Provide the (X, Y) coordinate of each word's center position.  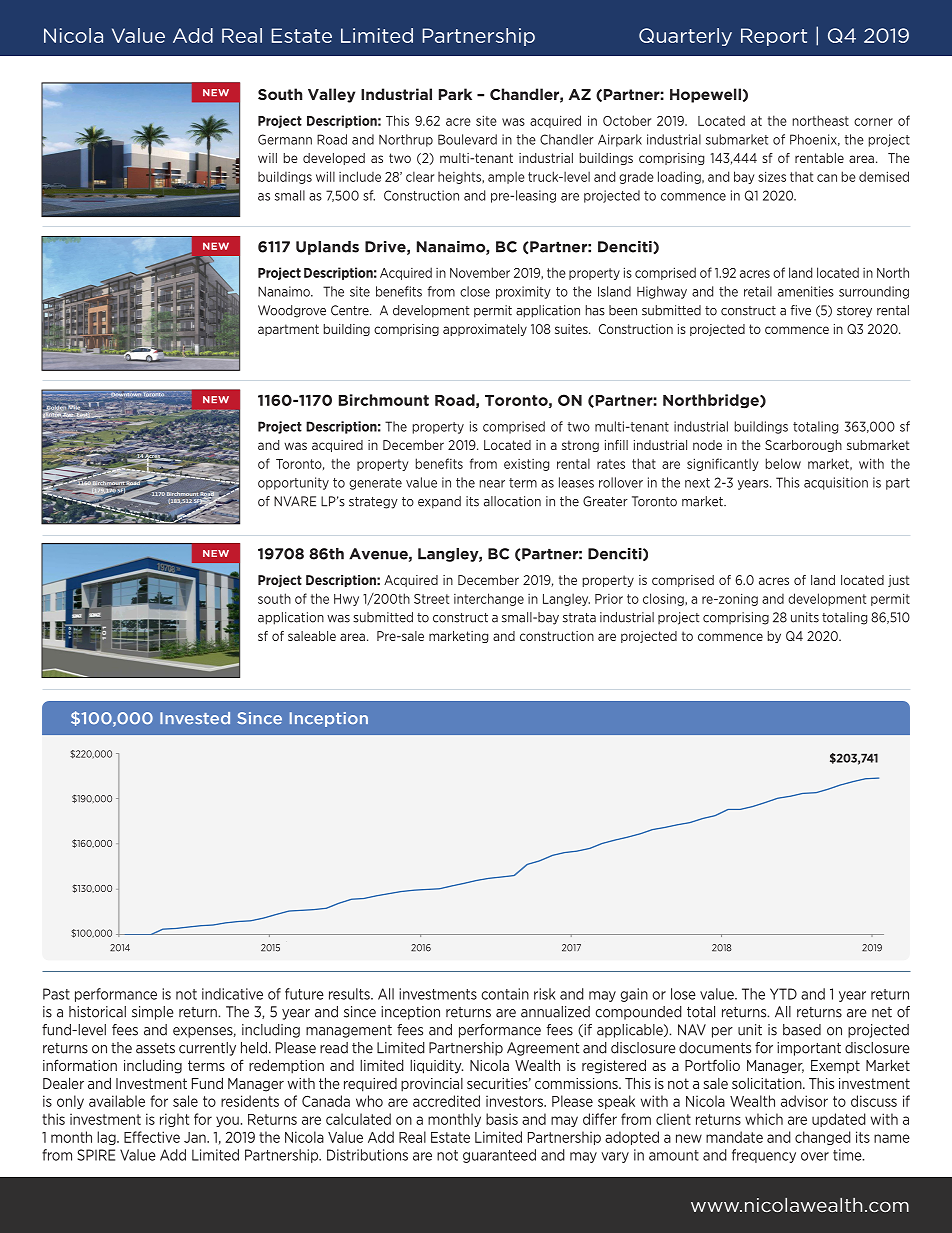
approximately (485, 330)
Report (774, 37)
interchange (489, 599)
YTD (783, 994)
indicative (232, 994)
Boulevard (467, 139)
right (174, 1120)
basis (502, 1119)
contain (505, 994)
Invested (195, 718)
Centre (351, 310)
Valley (331, 95)
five (800, 310)
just (899, 581)
